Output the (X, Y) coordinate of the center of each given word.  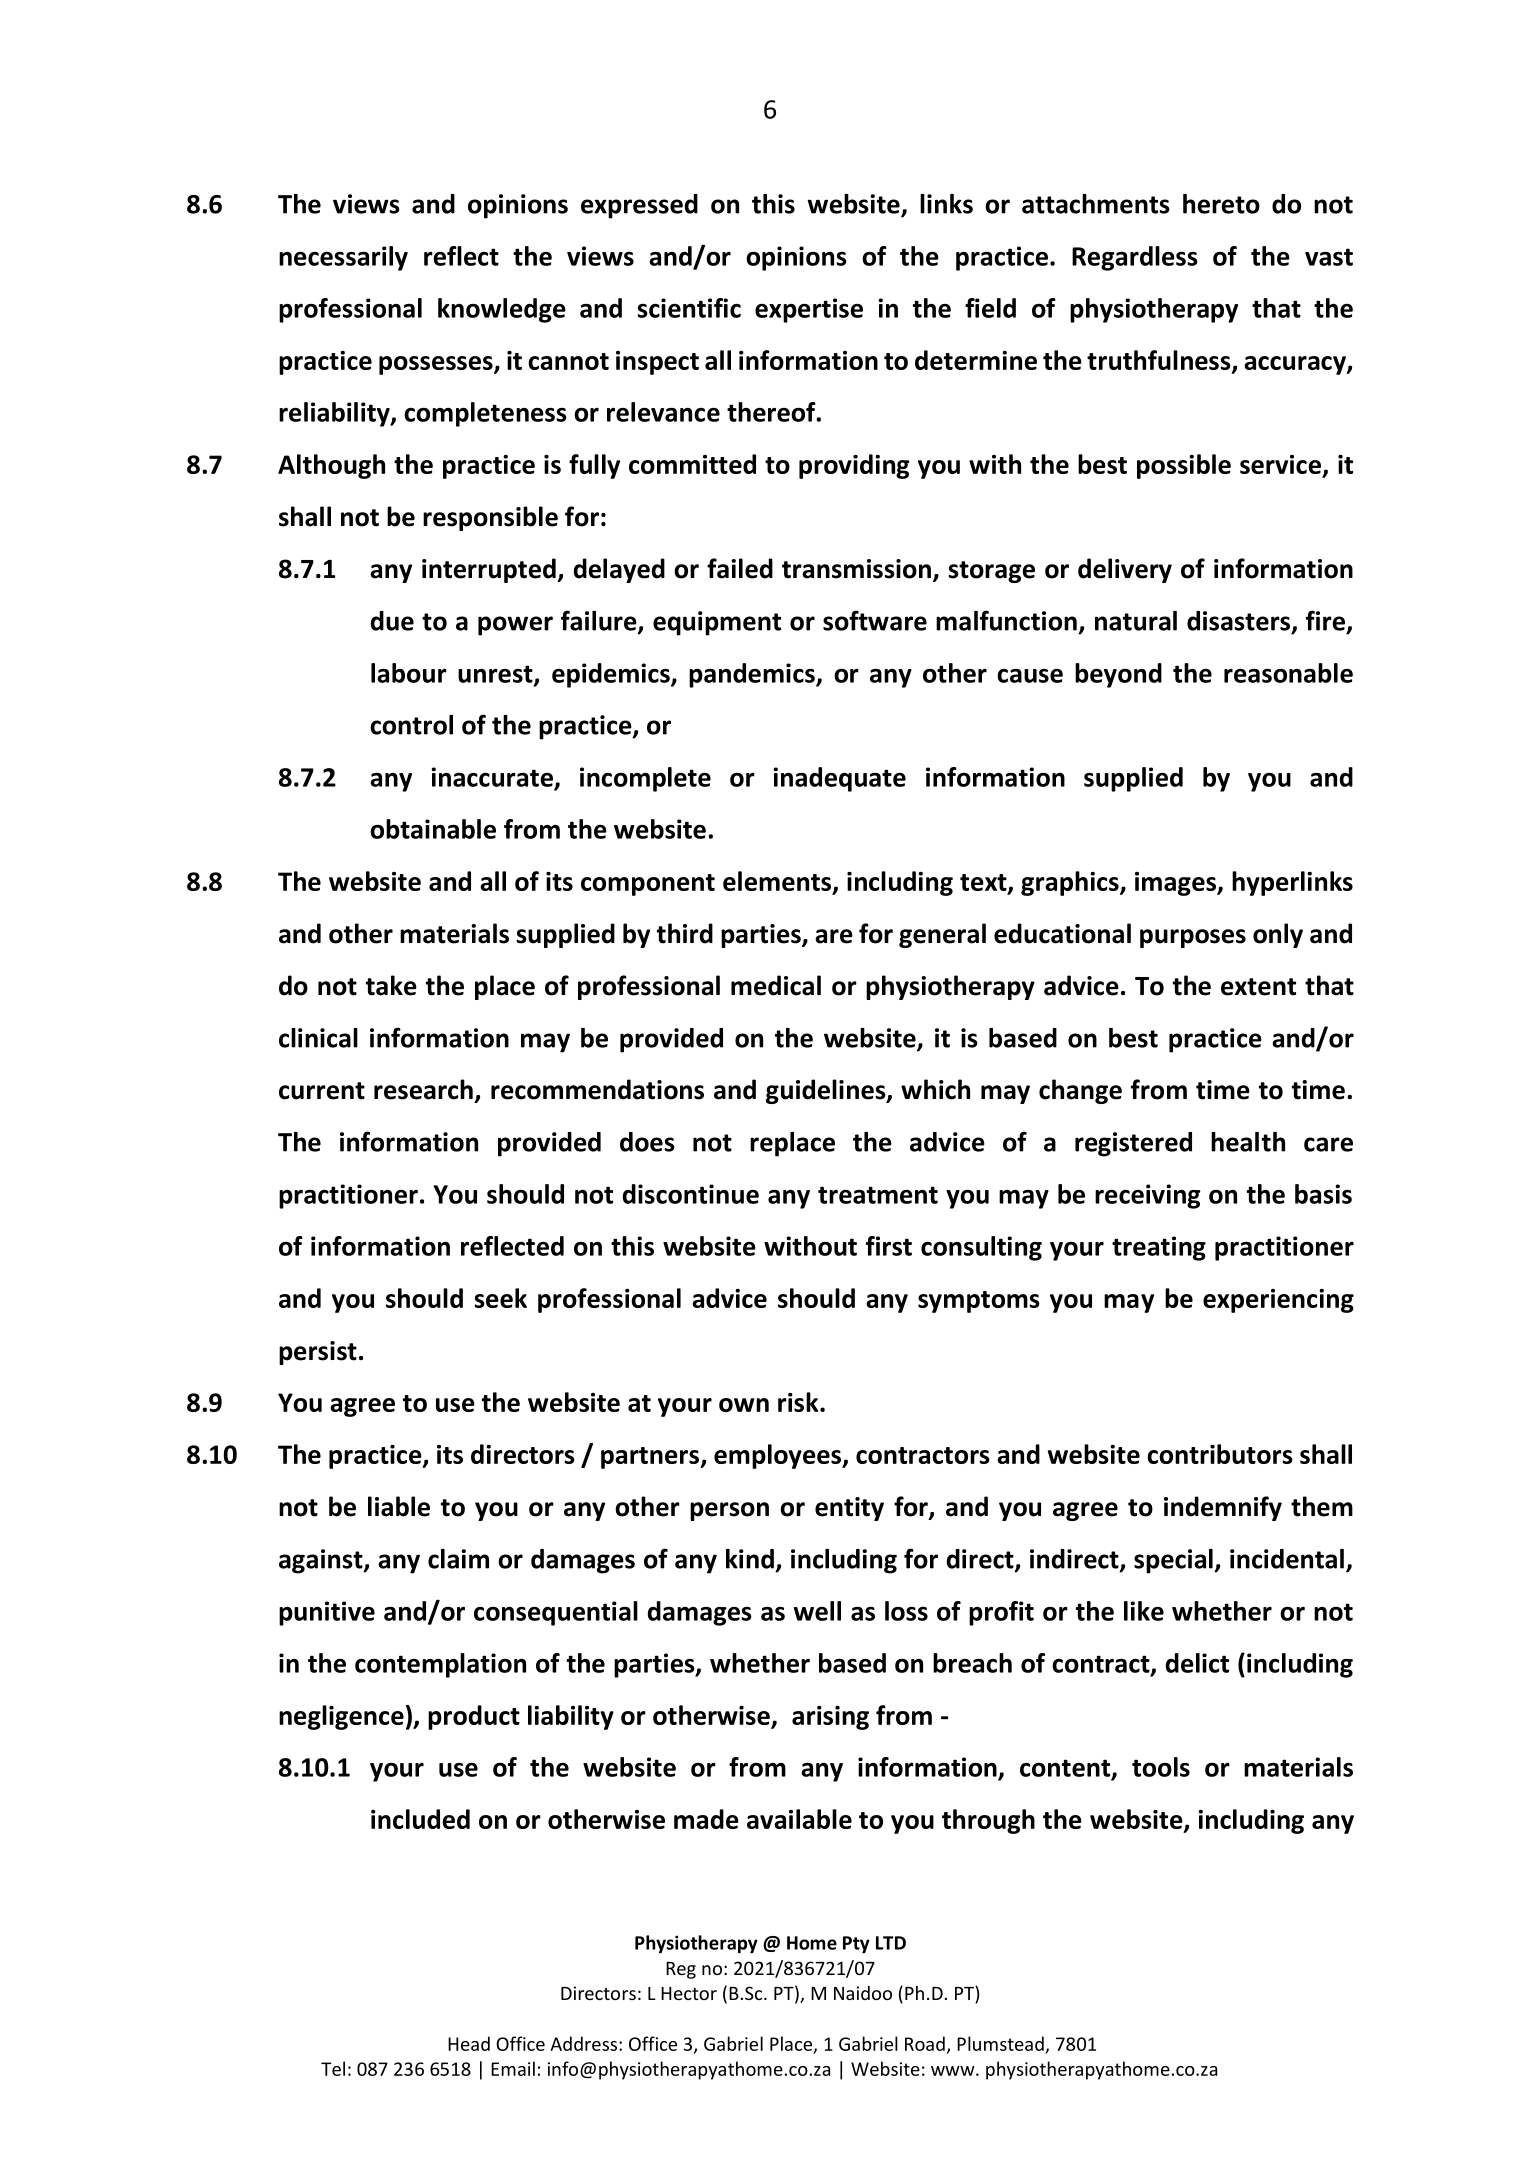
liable (399, 1506)
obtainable (433, 829)
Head (469, 2043)
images (1176, 884)
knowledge (502, 310)
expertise (809, 310)
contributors (1220, 1454)
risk (799, 1402)
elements (778, 882)
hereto (1221, 204)
